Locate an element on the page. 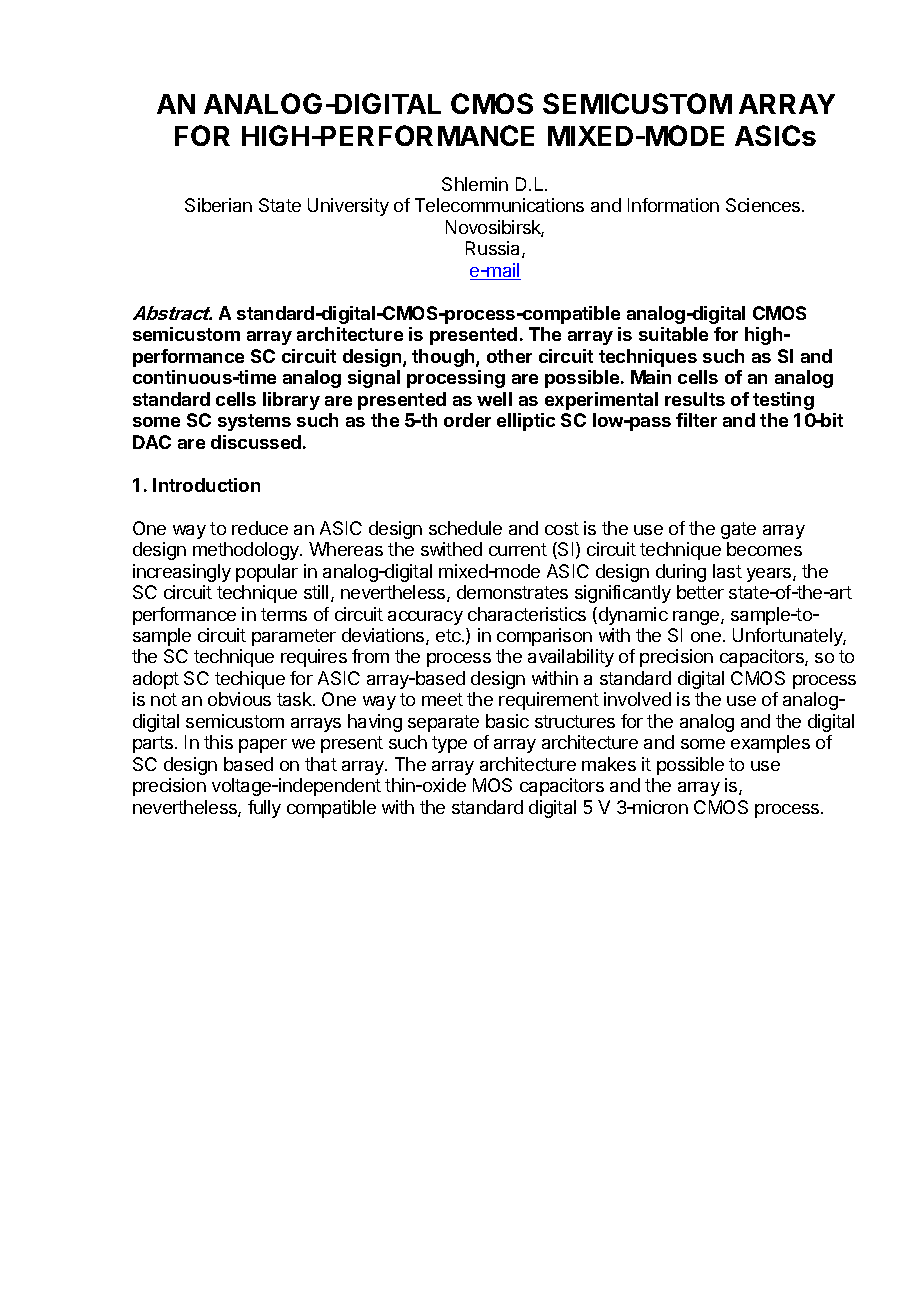 This document has height=1308, width=924. type is located at coordinates (449, 744).
